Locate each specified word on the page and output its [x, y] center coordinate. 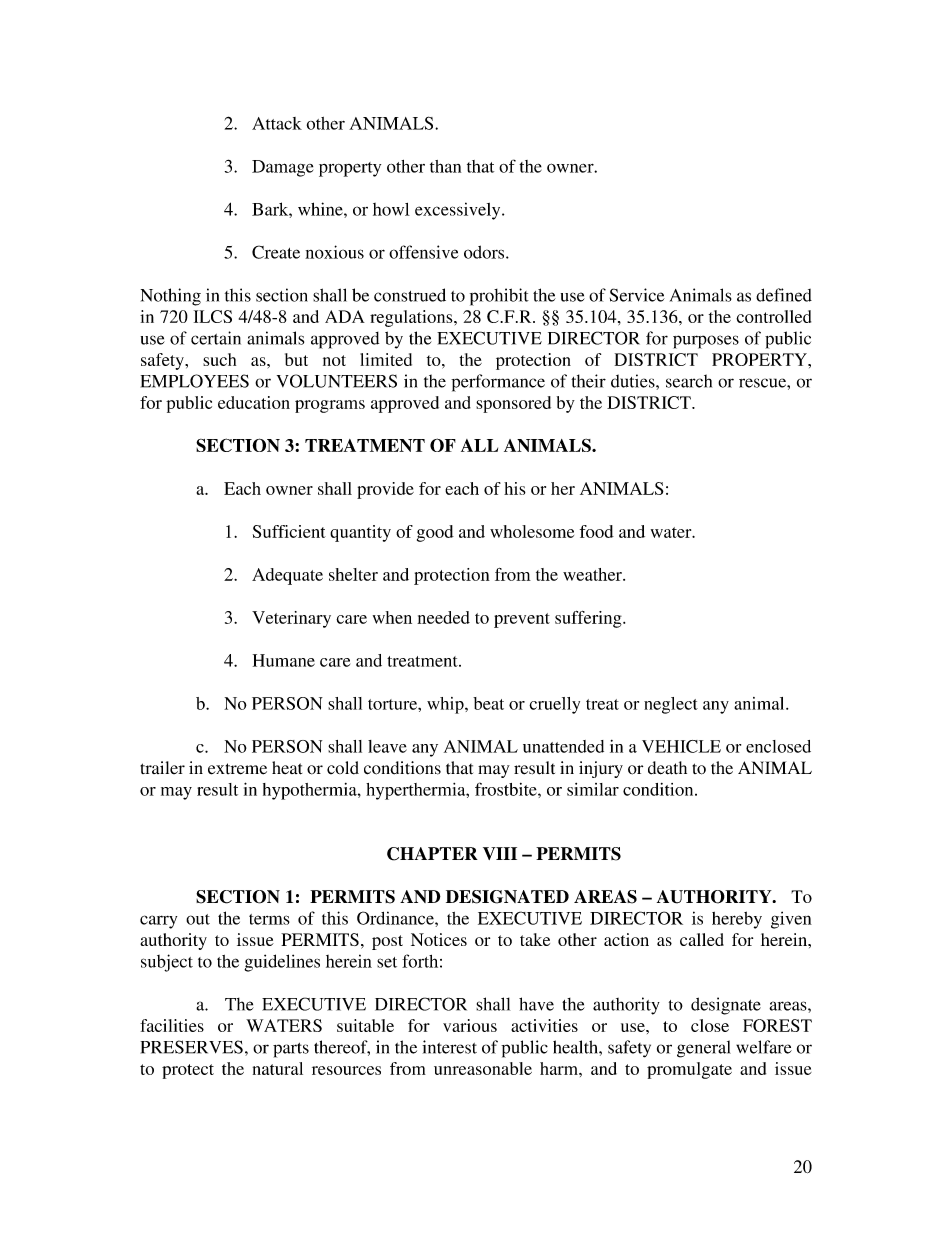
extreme [237, 769]
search [689, 381]
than [445, 166]
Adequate [287, 576]
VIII [500, 853]
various [470, 1025]
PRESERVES [192, 1047]
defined [784, 295]
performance [498, 383]
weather [593, 574]
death [667, 768]
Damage [282, 168]
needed [443, 617]
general [704, 1049]
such [219, 359]
